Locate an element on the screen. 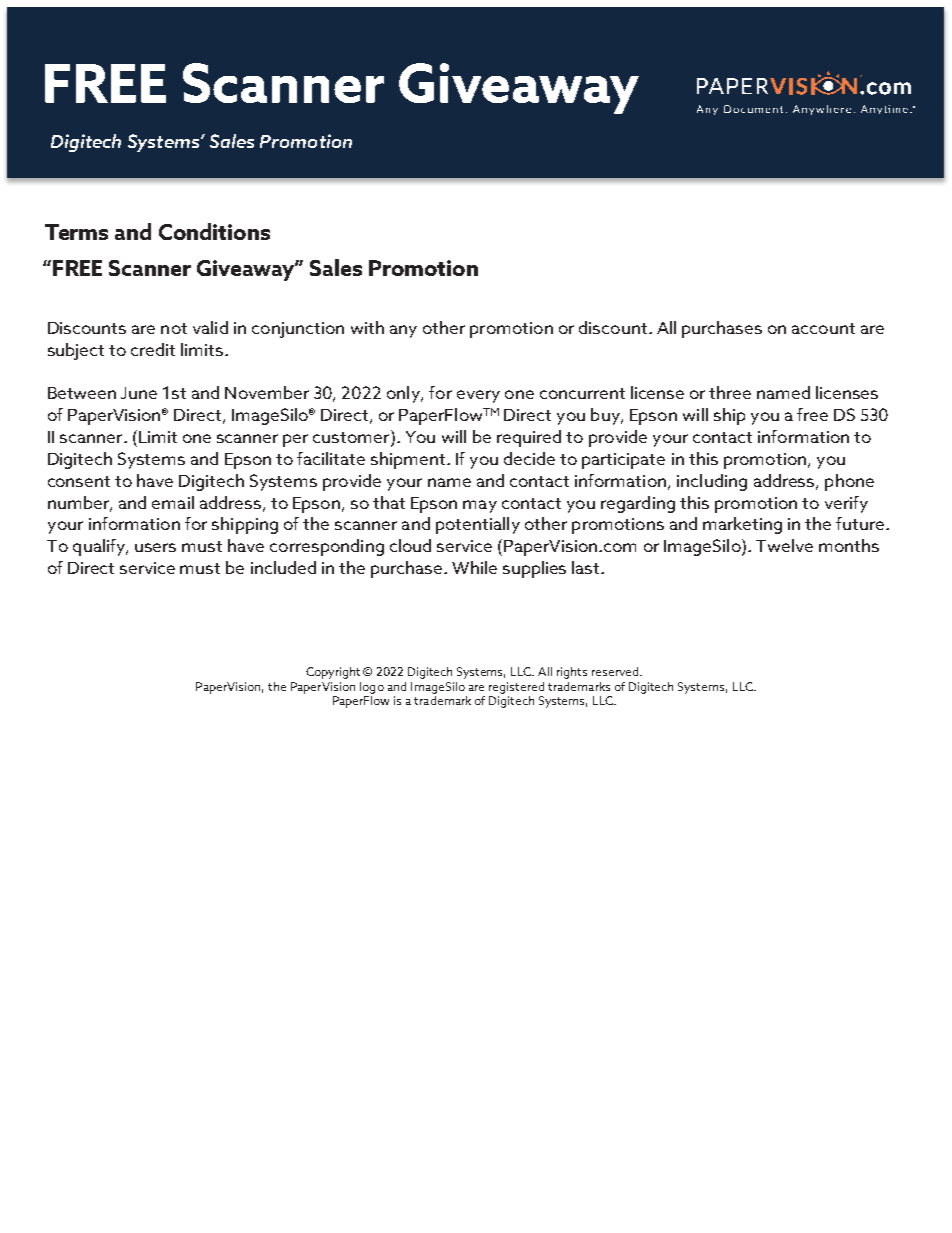 Image resolution: width=952 pixels, height=1233 pixels. including is located at coordinates (712, 482).
